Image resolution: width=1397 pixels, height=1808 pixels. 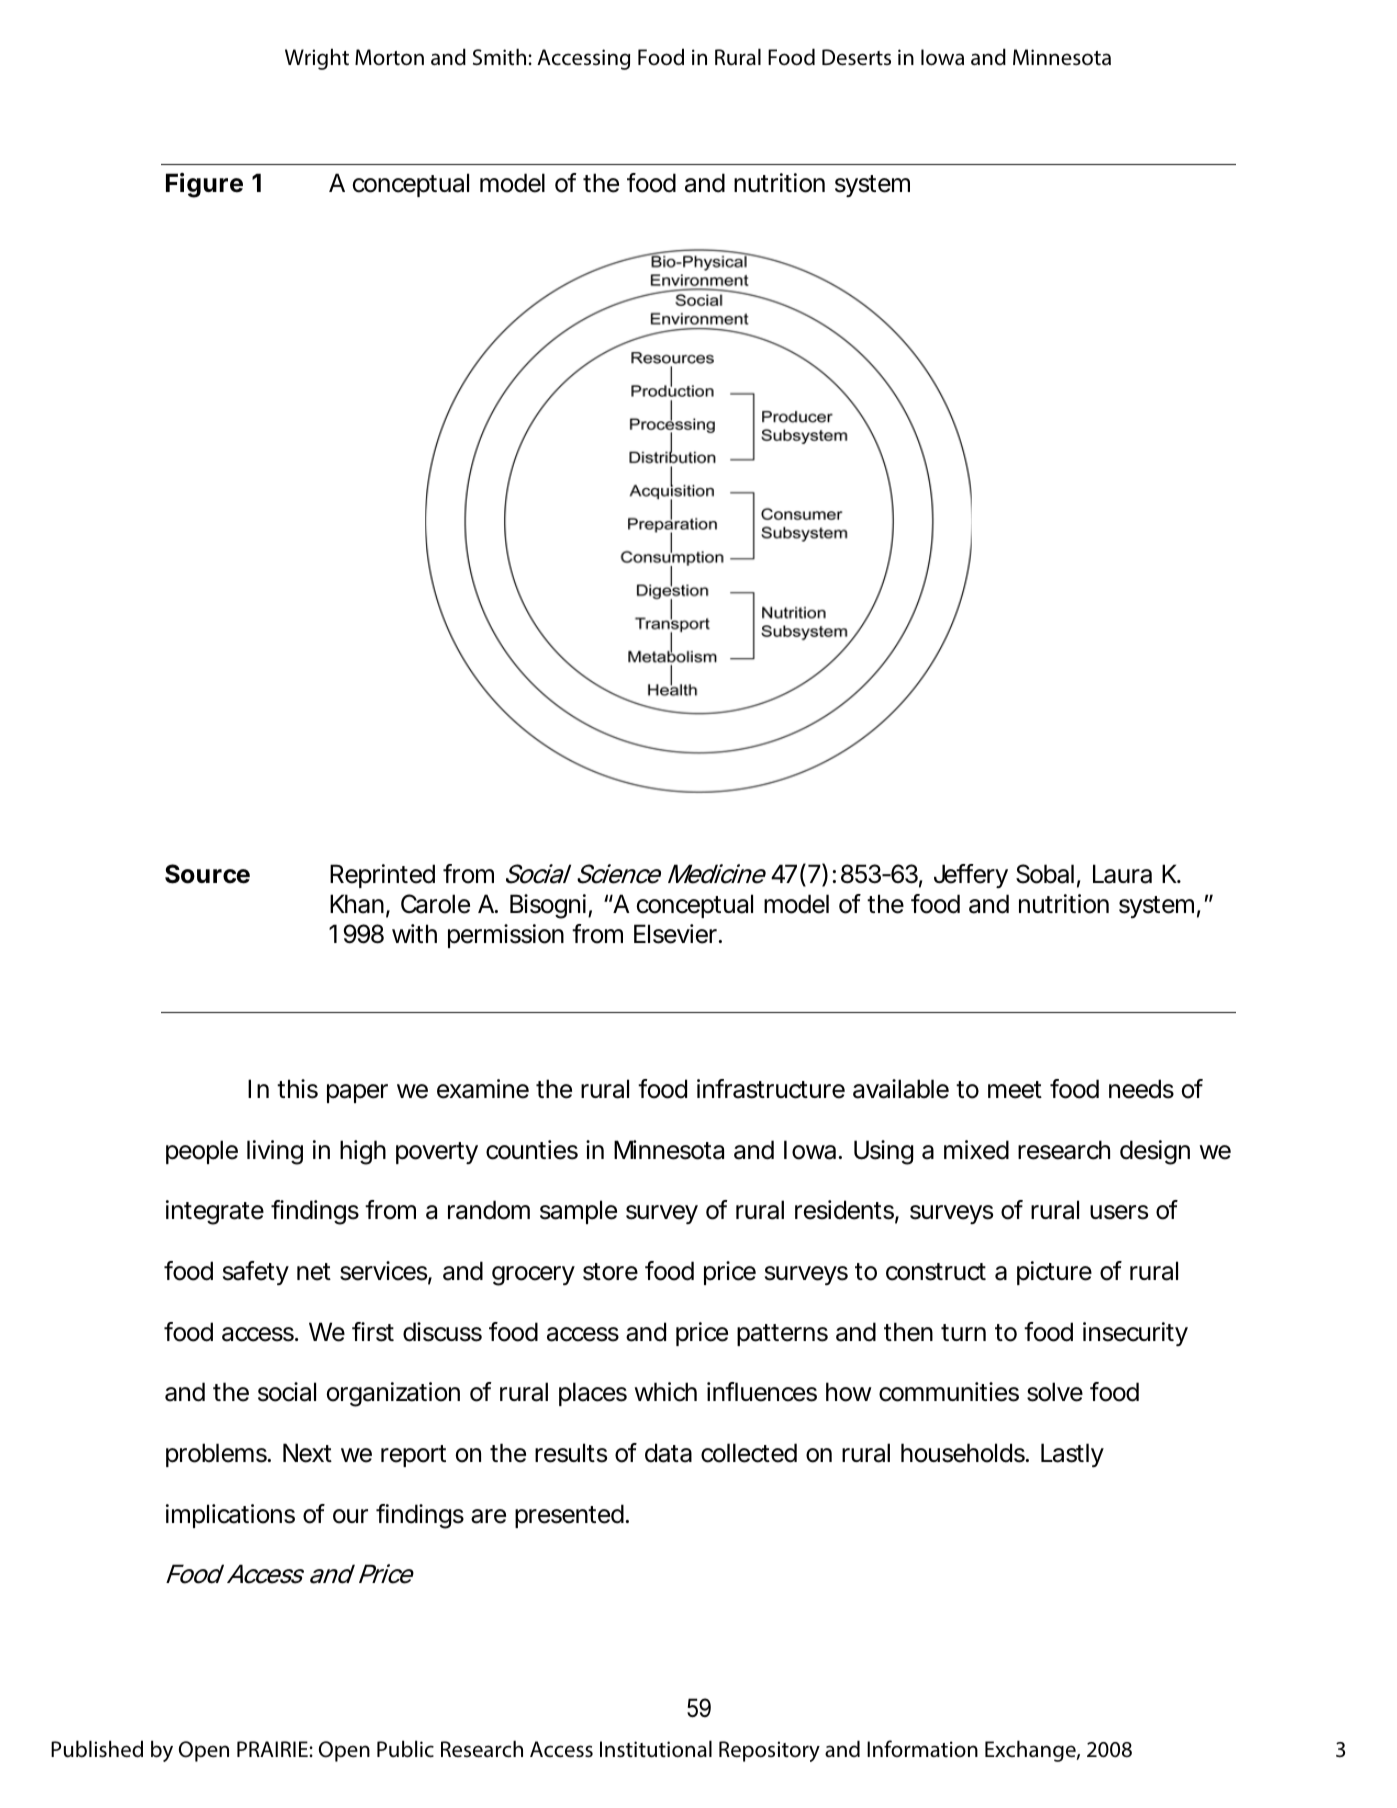 What do you see at coordinates (971, 876) in the screenshot?
I see `Jeffery` at bounding box center [971, 876].
